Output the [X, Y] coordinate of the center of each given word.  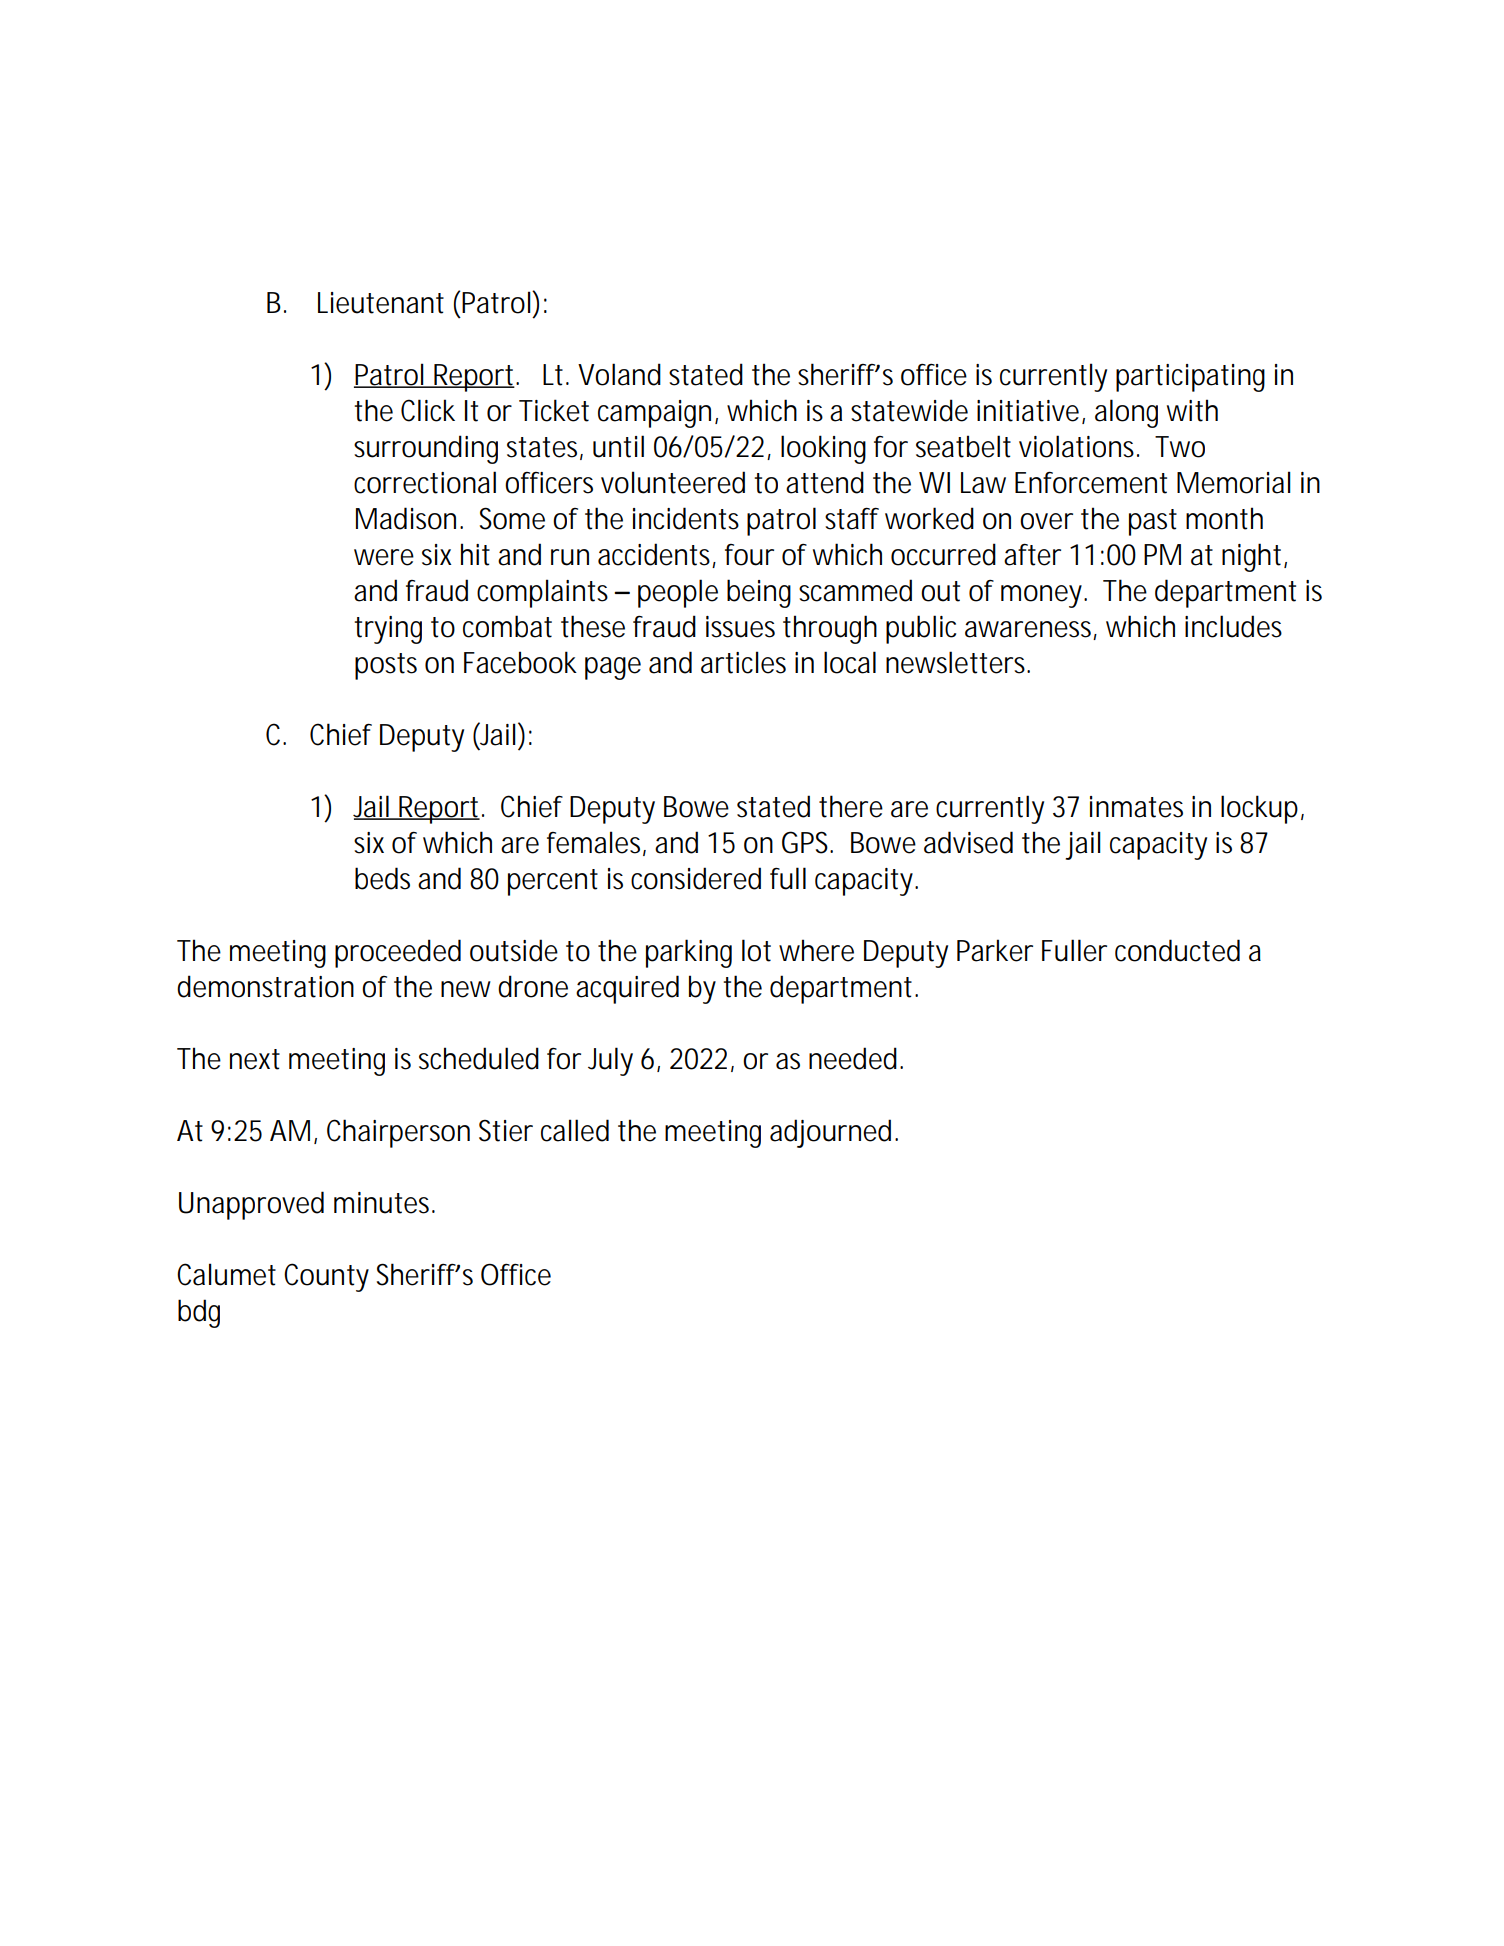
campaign [657, 414]
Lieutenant [381, 303]
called [575, 1130]
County [326, 1277]
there [851, 806]
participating [1190, 378]
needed [855, 1058]
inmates [1136, 807]
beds [382, 878]
